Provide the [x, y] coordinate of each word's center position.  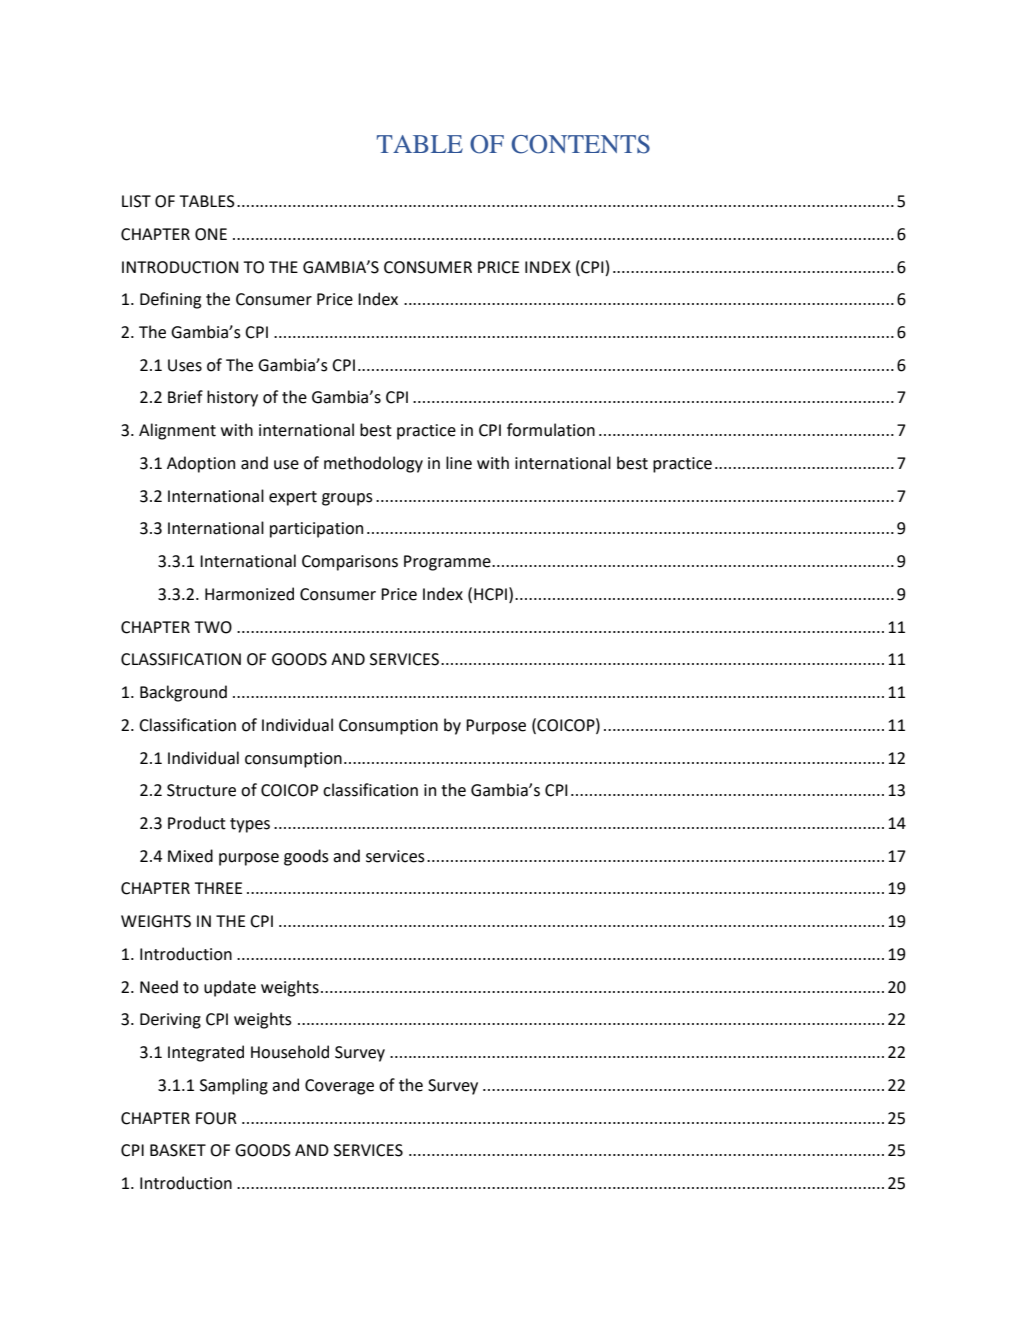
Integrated [206, 1053]
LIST [136, 201]
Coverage [339, 1087]
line [459, 463]
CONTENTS [580, 144]
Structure [201, 790]
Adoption [201, 464]
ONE [211, 234]
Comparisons [350, 563]
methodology [373, 464]
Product [197, 823]
